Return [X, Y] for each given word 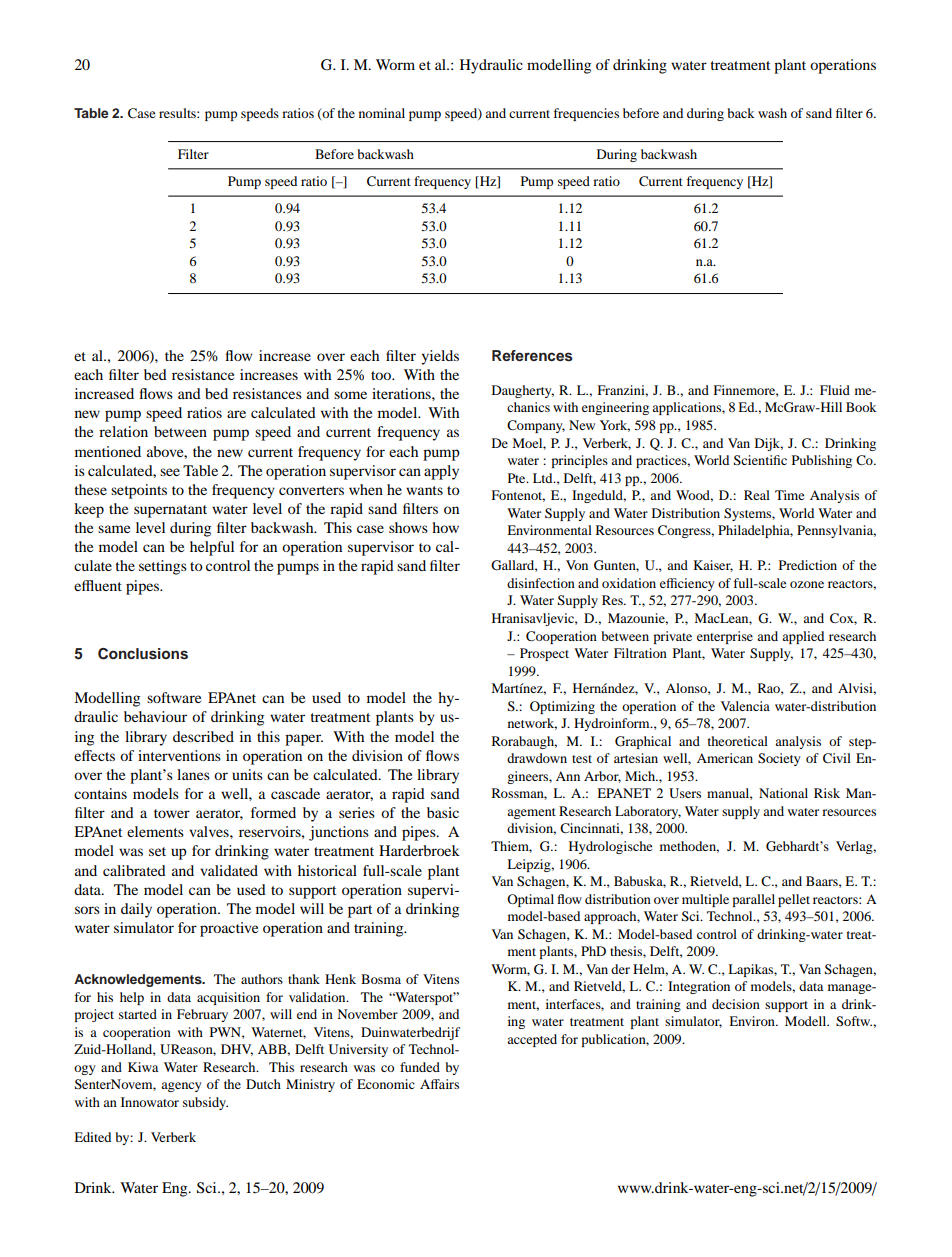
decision [736, 1004]
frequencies [586, 114]
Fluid [835, 390]
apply [441, 472]
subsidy [205, 1103]
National [783, 793]
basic [443, 812]
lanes [193, 774]
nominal [382, 113]
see [170, 472]
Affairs [439, 1084]
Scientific [760, 460]
